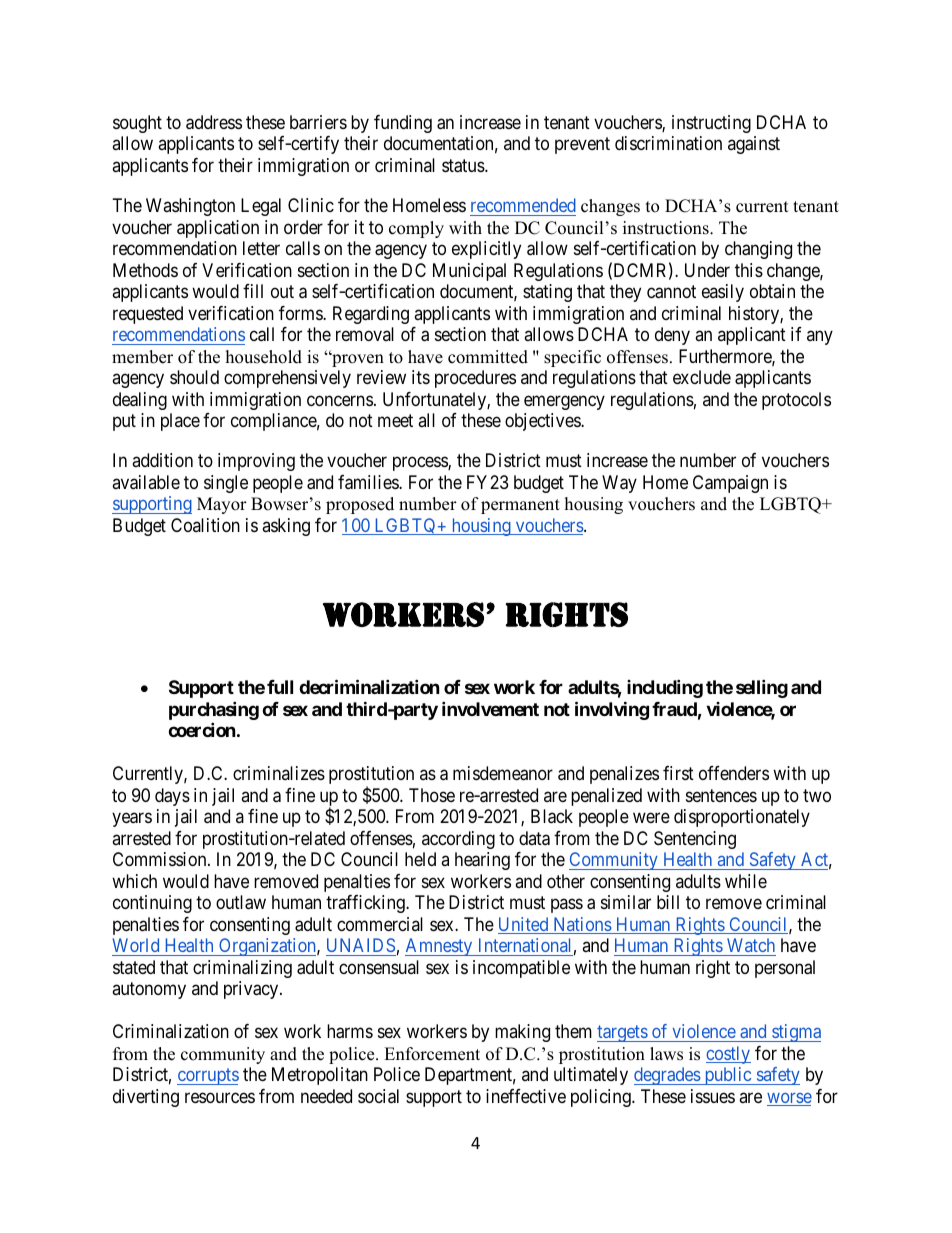 The width and height of the screenshot is (952, 1233). I want to click on against, so click(754, 145).
